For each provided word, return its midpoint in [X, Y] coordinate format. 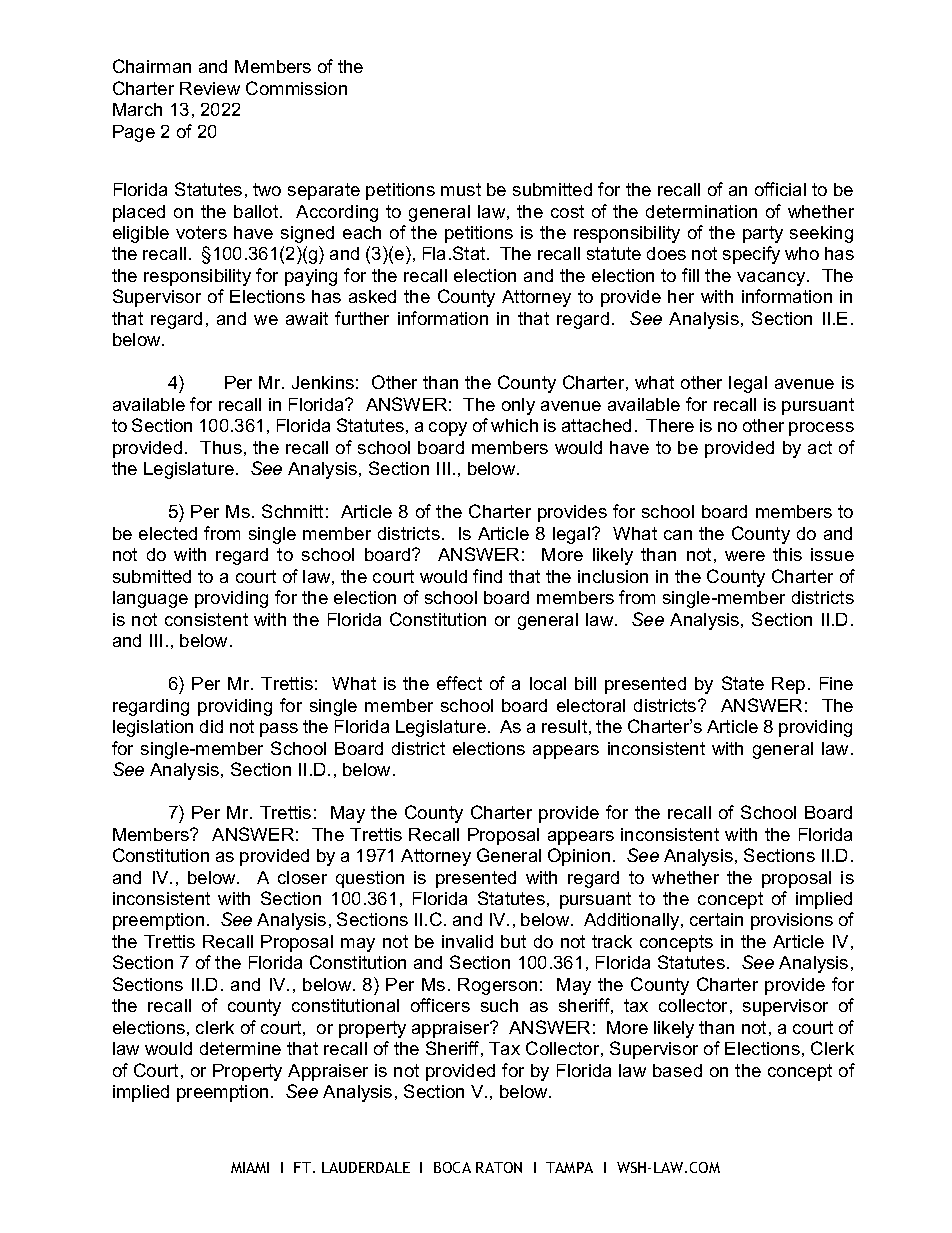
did [211, 726]
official [780, 189]
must [461, 189]
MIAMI [250, 1167]
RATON [499, 1167]
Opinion [579, 857]
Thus [221, 447]
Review [210, 88]
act [820, 447]
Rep [788, 685]
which [514, 425]
